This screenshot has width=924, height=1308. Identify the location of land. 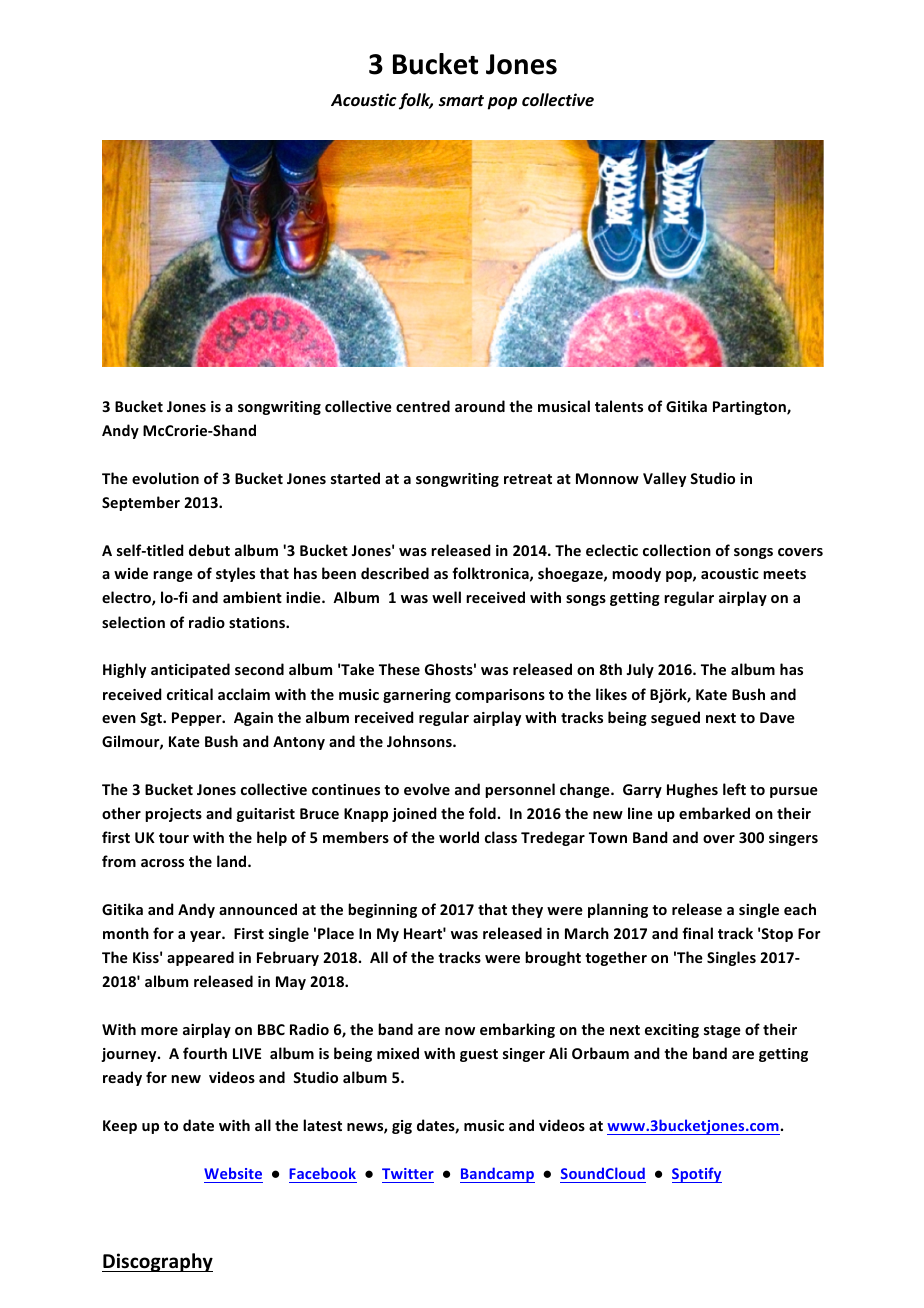
(233, 861).
